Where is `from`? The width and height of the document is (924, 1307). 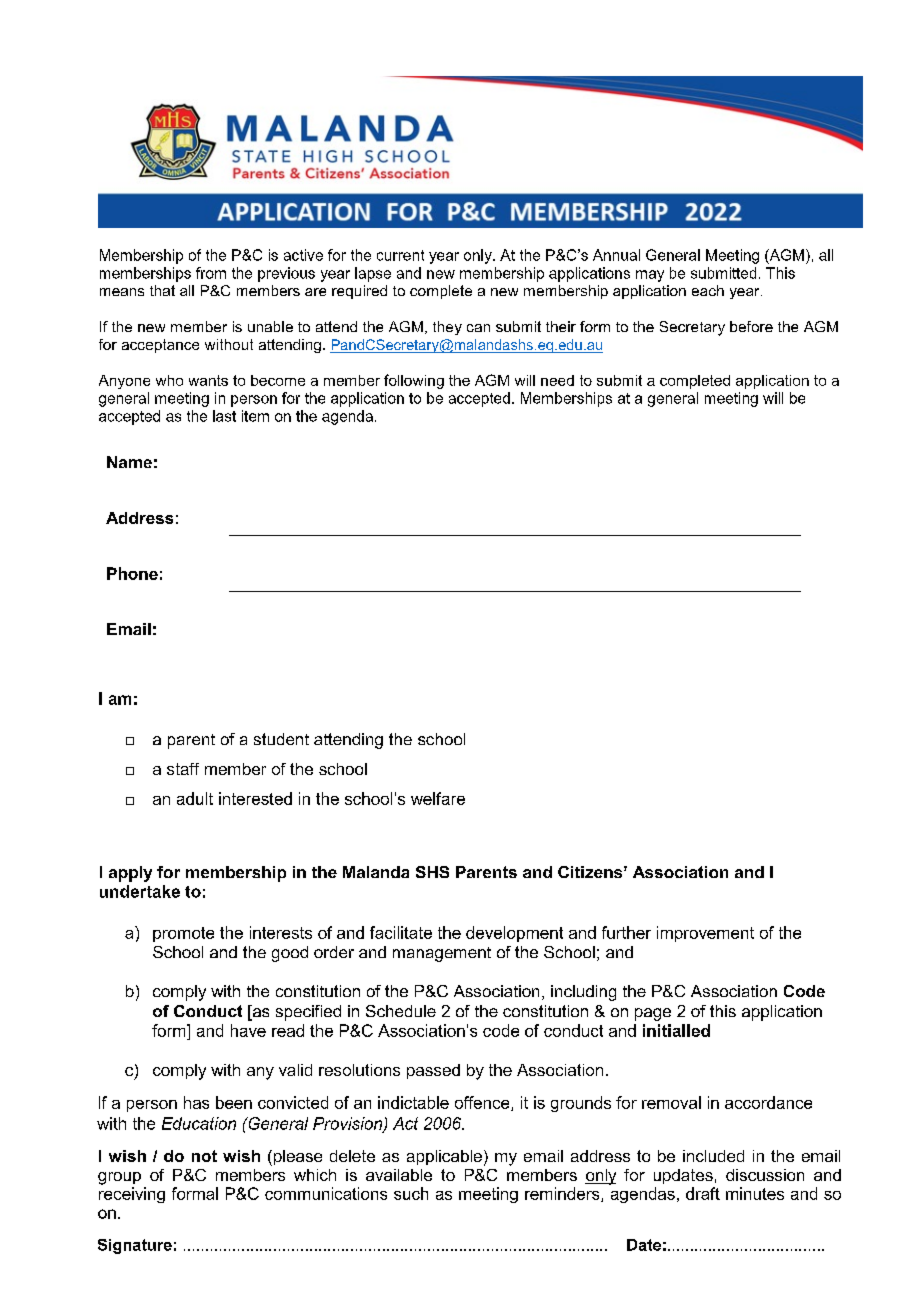
from is located at coordinates (211, 273).
